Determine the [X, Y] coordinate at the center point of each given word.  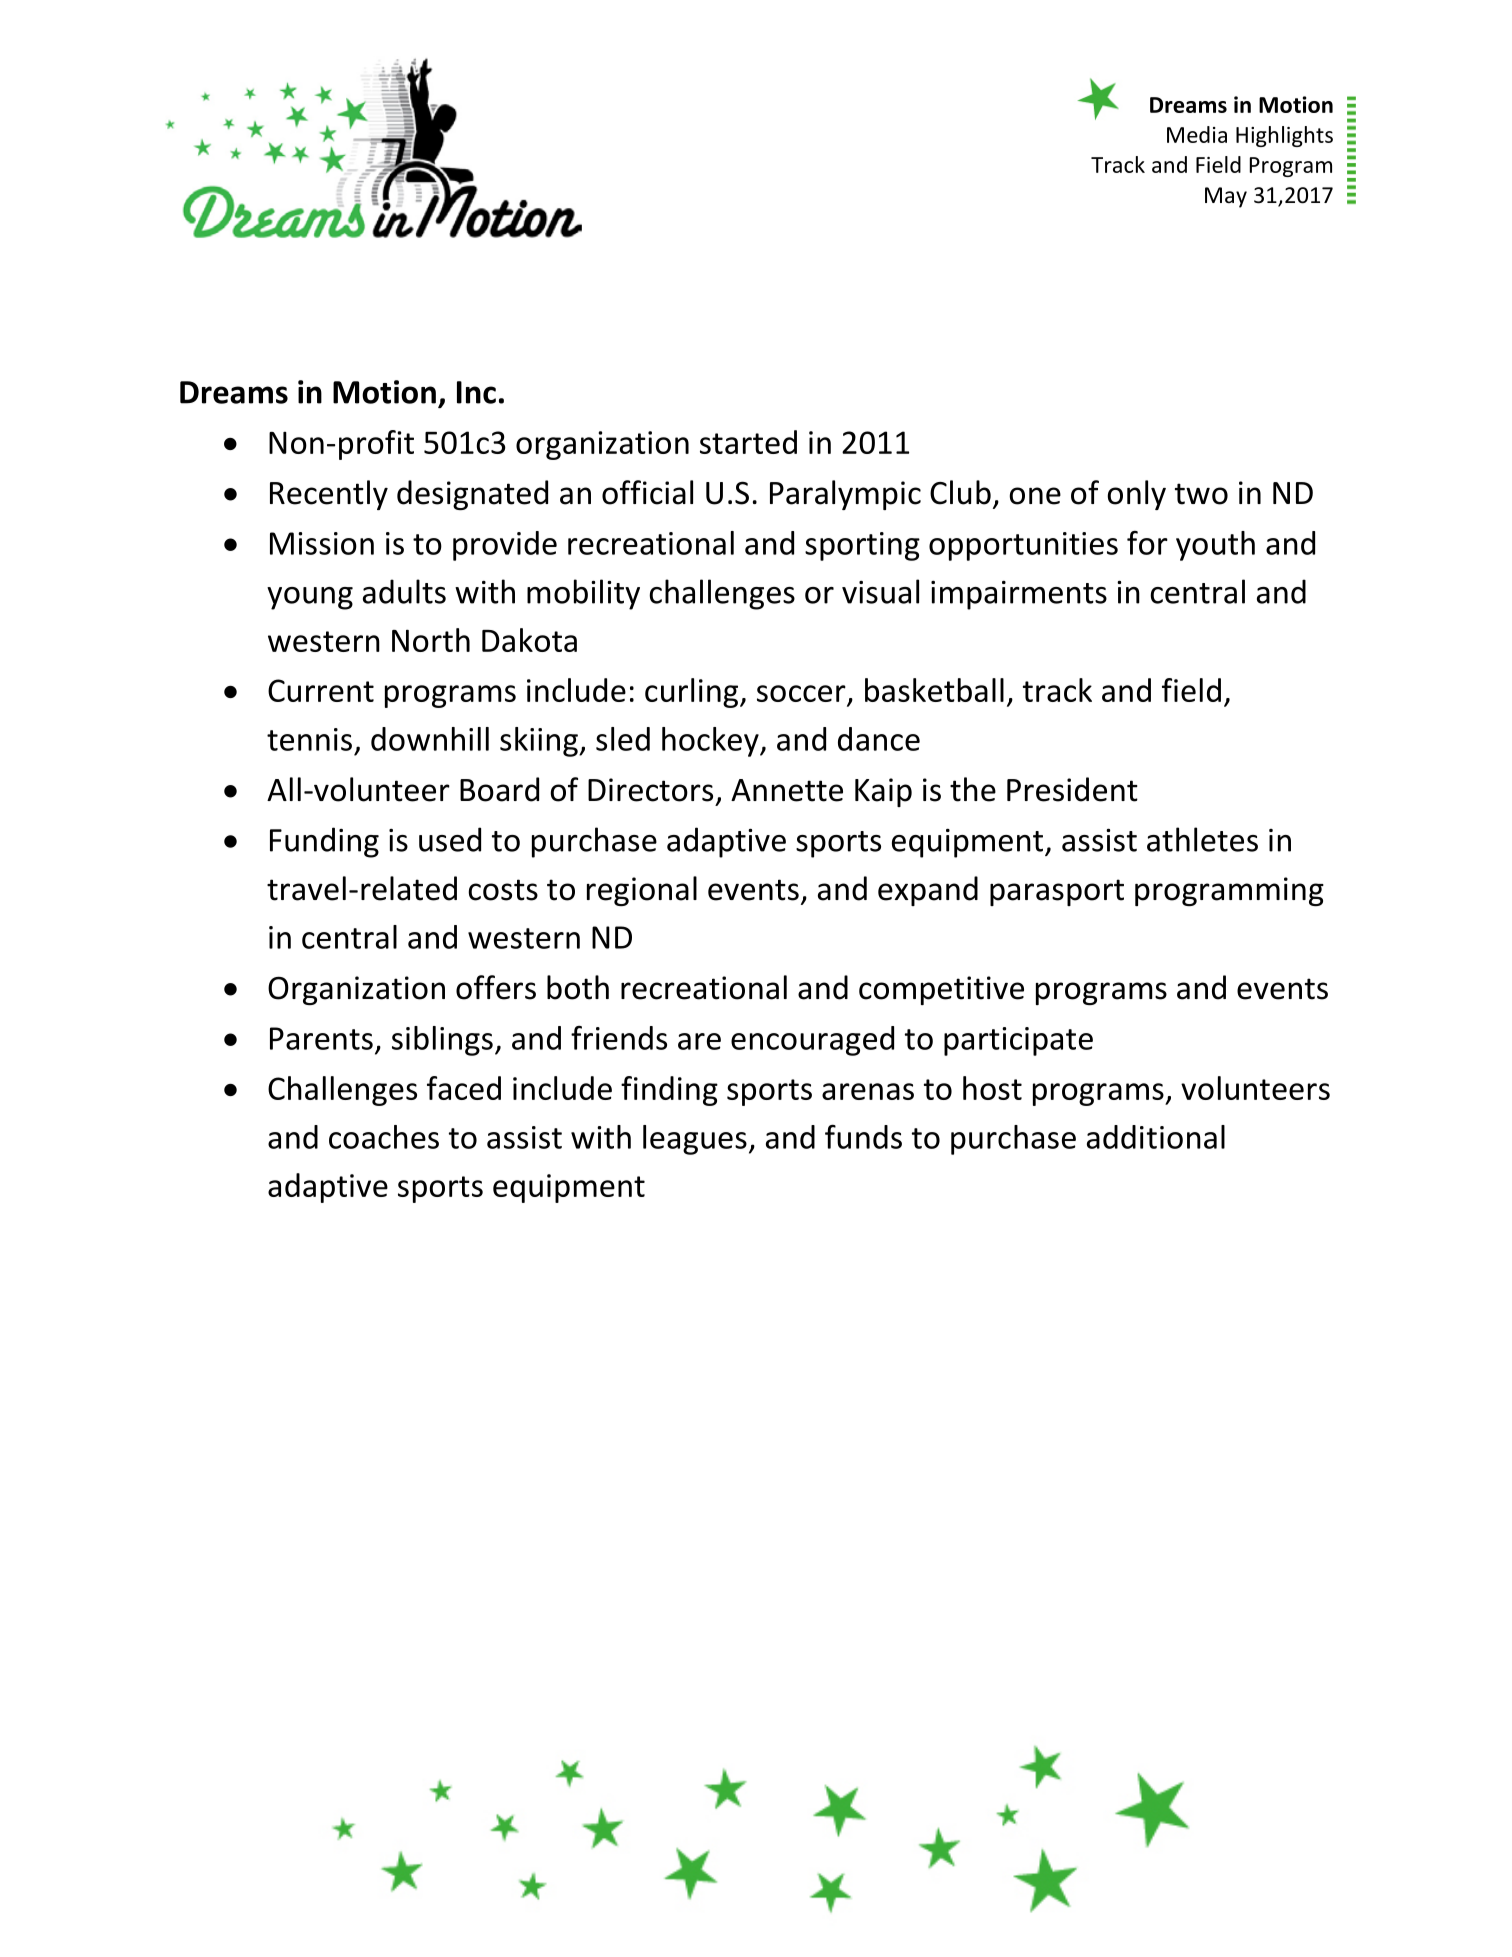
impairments [1019, 595]
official [647, 492]
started [748, 442]
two [1201, 494]
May [1226, 197]
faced [464, 1088]
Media [1197, 134]
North [431, 640]
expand [928, 891]
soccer [802, 695]
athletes [1202, 839]
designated [472, 495]
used [450, 839]
